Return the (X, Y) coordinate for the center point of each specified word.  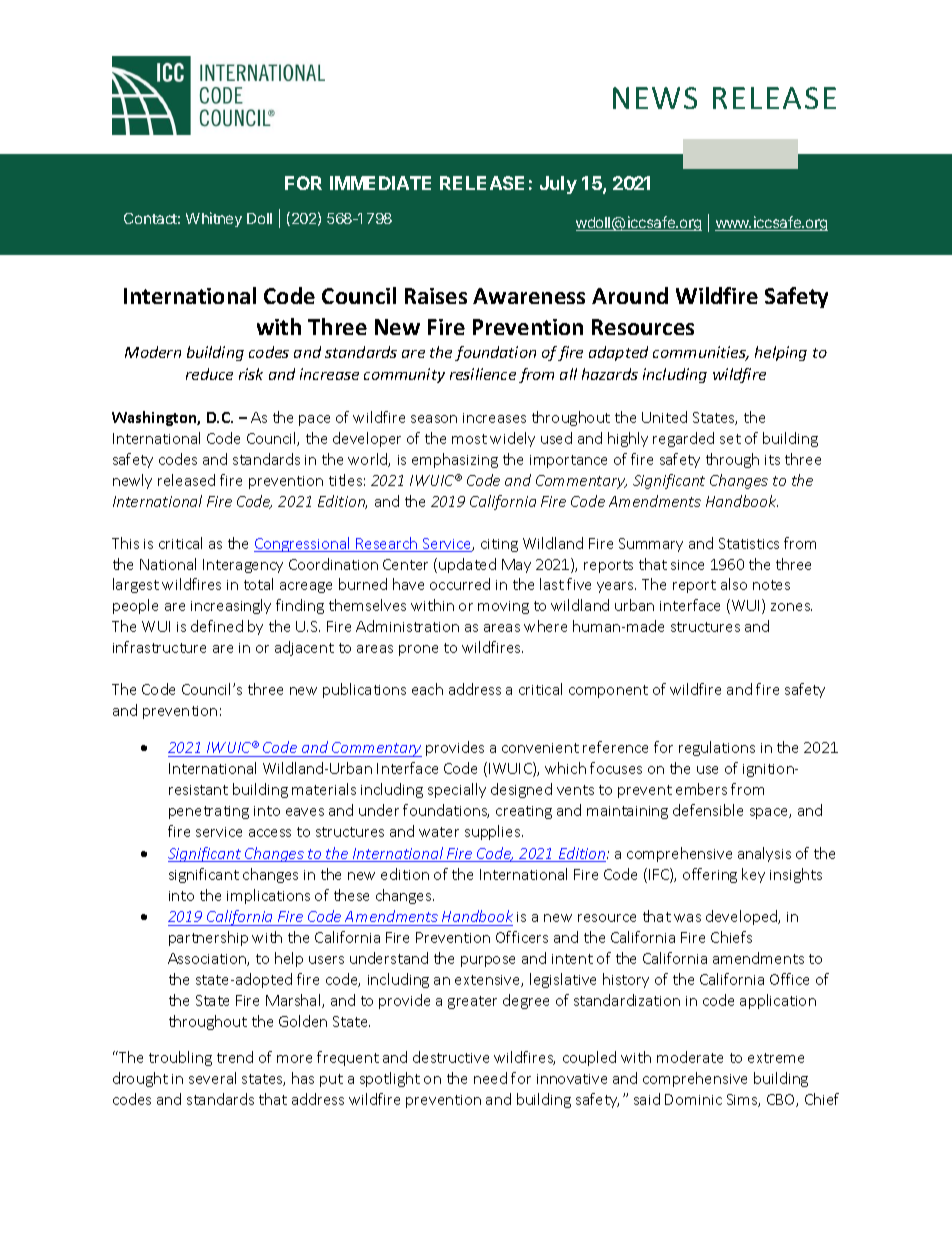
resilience (483, 374)
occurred (460, 584)
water (439, 832)
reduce (209, 374)
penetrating (209, 812)
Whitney (214, 219)
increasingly (231, 606)
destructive (451, 1057)
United (664, 417)
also (734, 584)
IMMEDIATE (380, 183)
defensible (708, 810)
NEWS (655, 98)
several (212, 1078)
